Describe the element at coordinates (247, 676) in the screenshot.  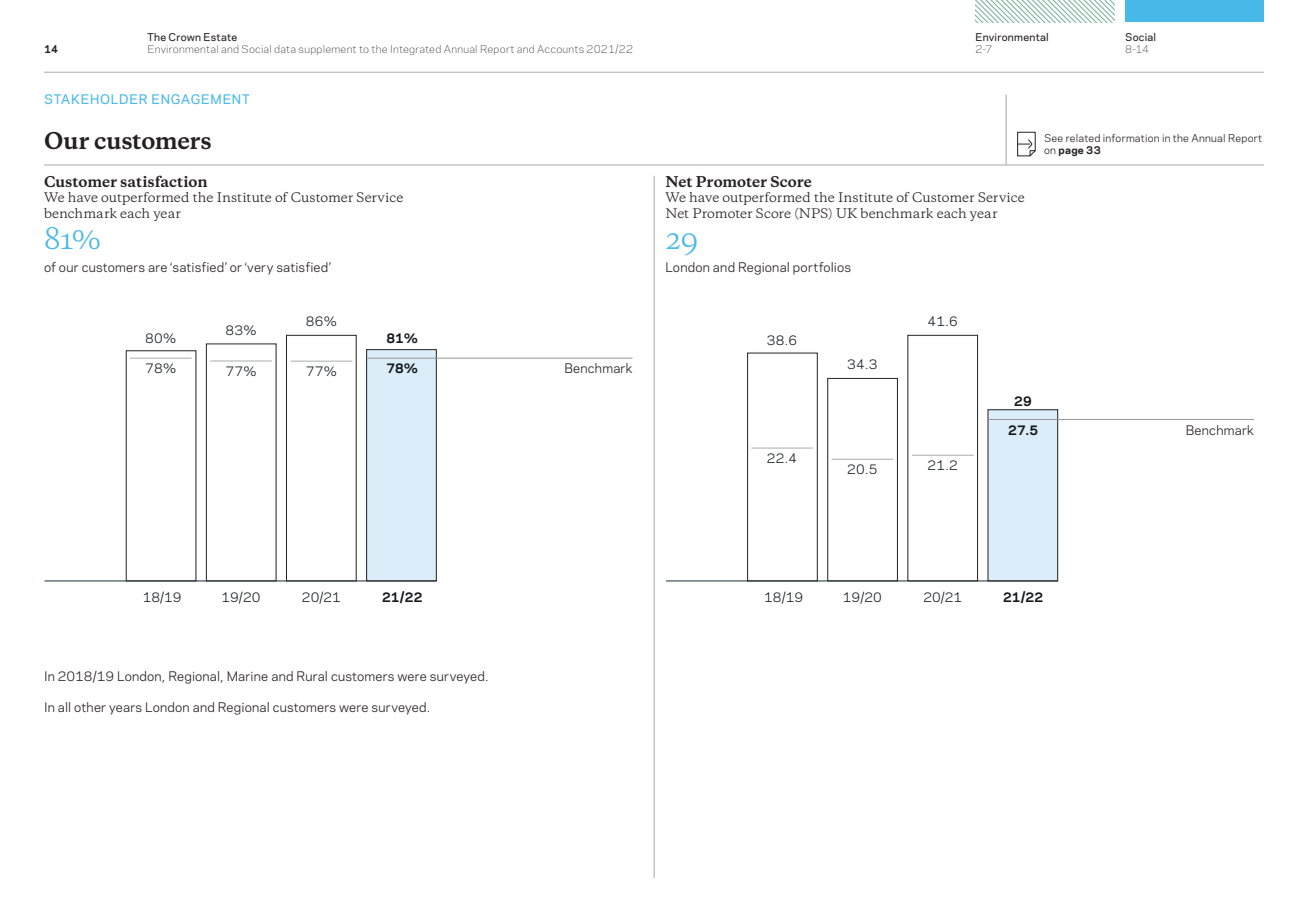
I see `Marine` at that location.
